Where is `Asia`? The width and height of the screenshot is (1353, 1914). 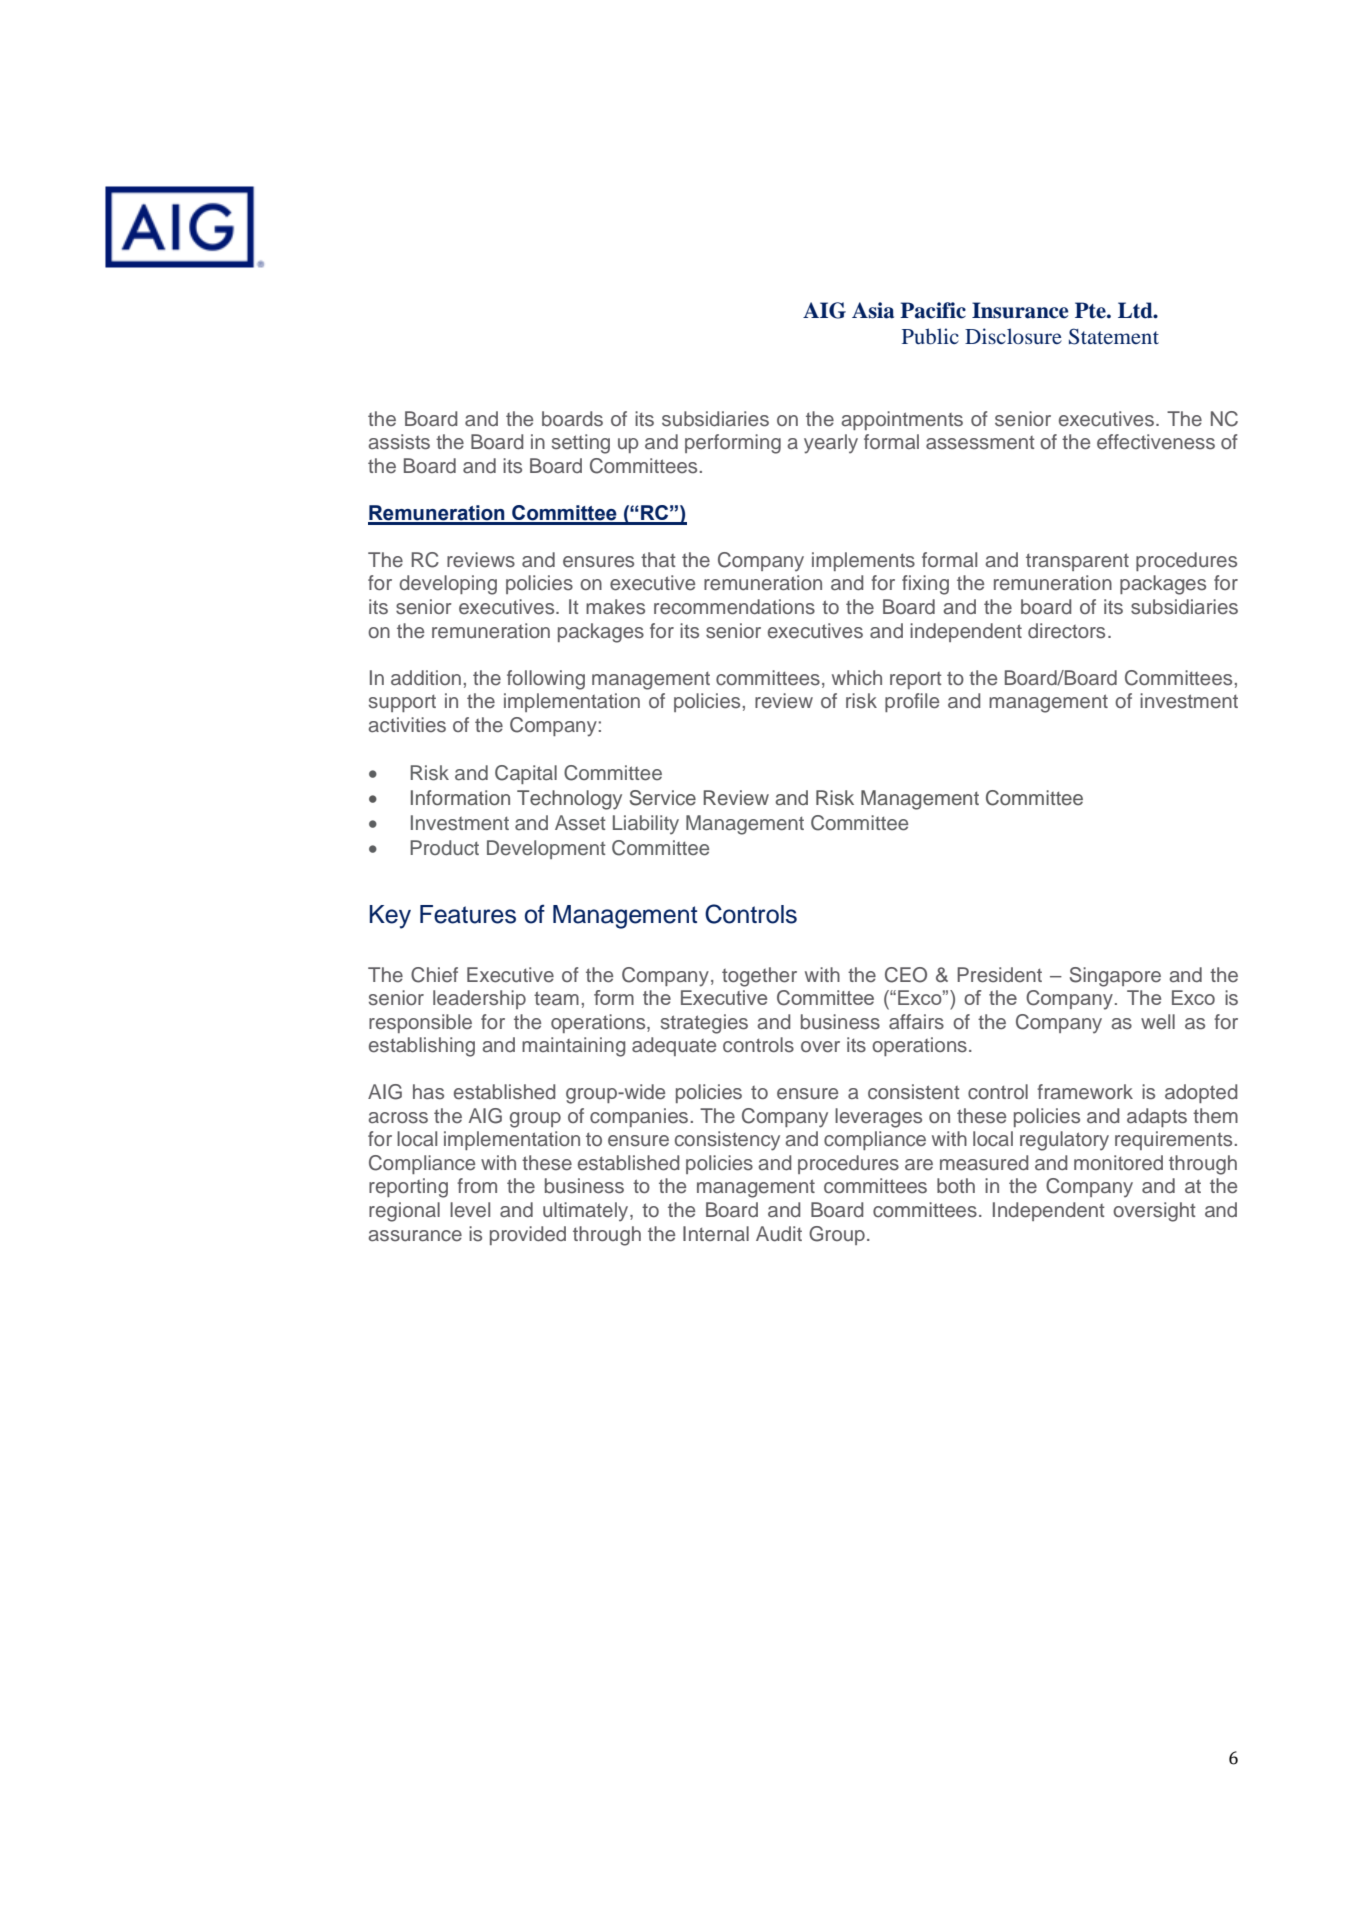 Asia is located at coordinates (873, 310).
